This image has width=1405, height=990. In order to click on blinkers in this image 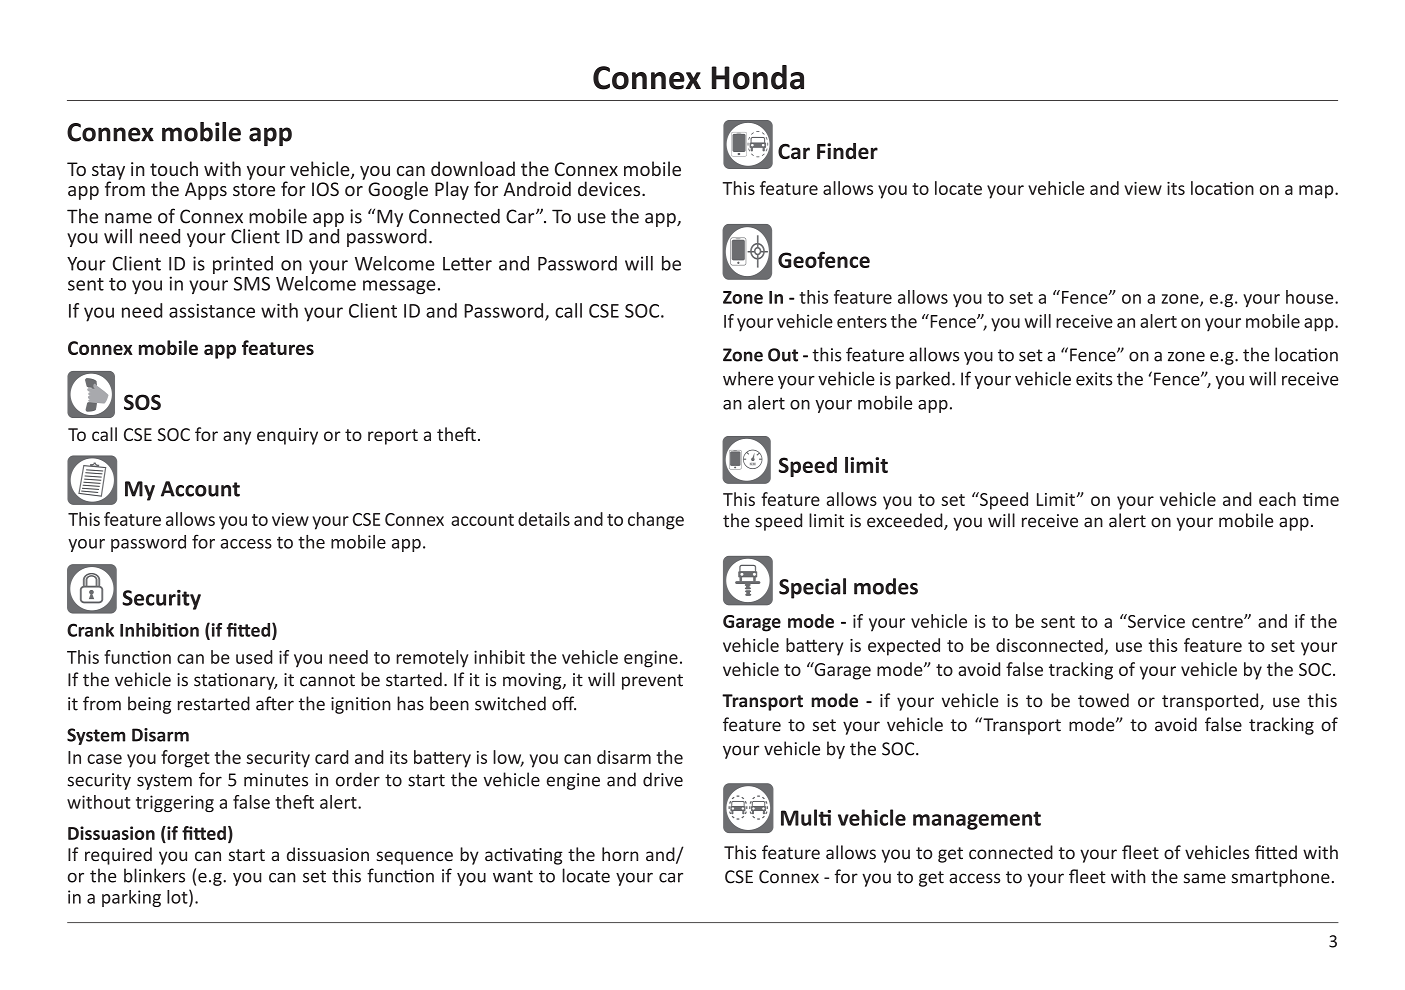, I will do `click(154, 875)`.
